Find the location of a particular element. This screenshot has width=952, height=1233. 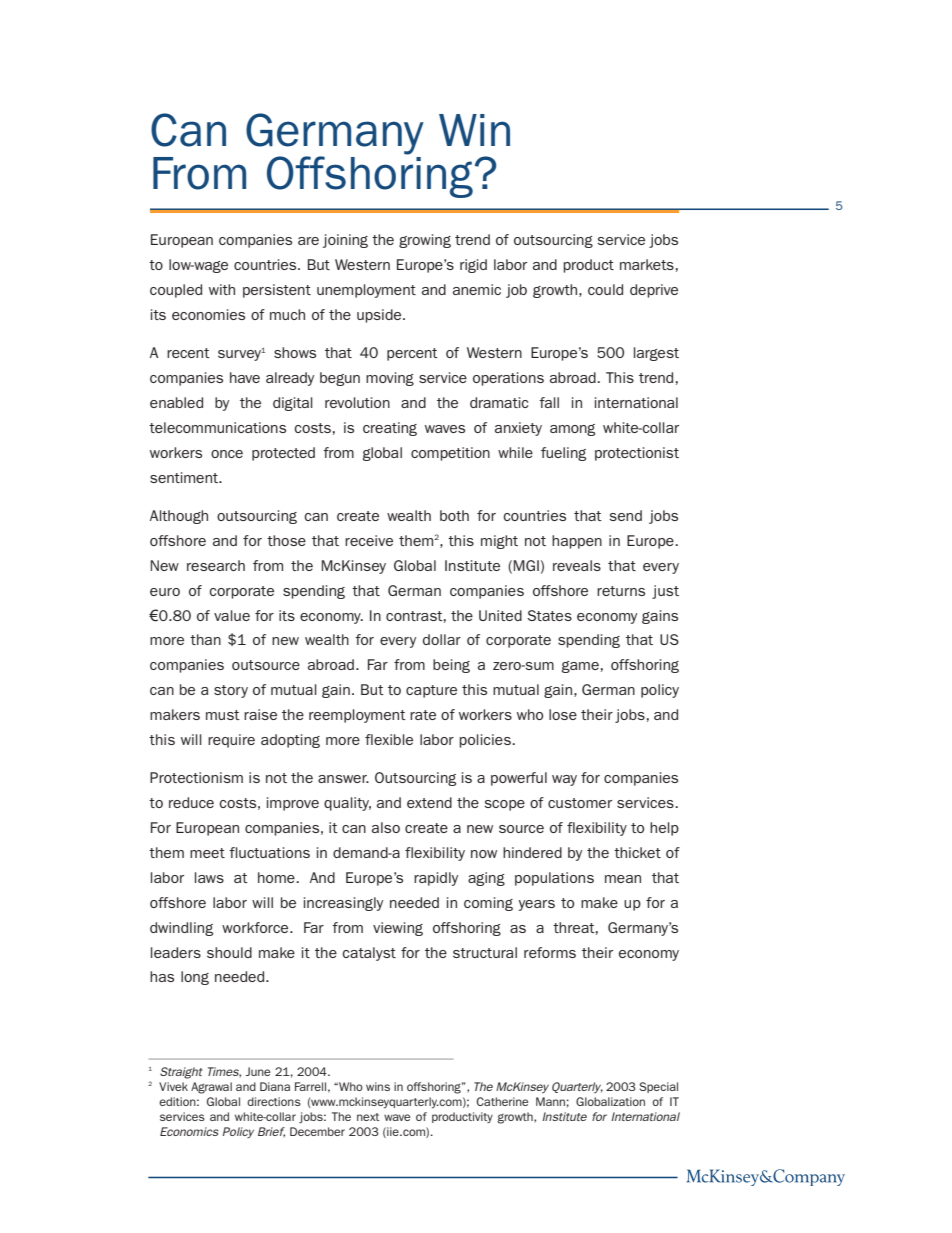

Agrawal is located at coordinates (211, 1088).
